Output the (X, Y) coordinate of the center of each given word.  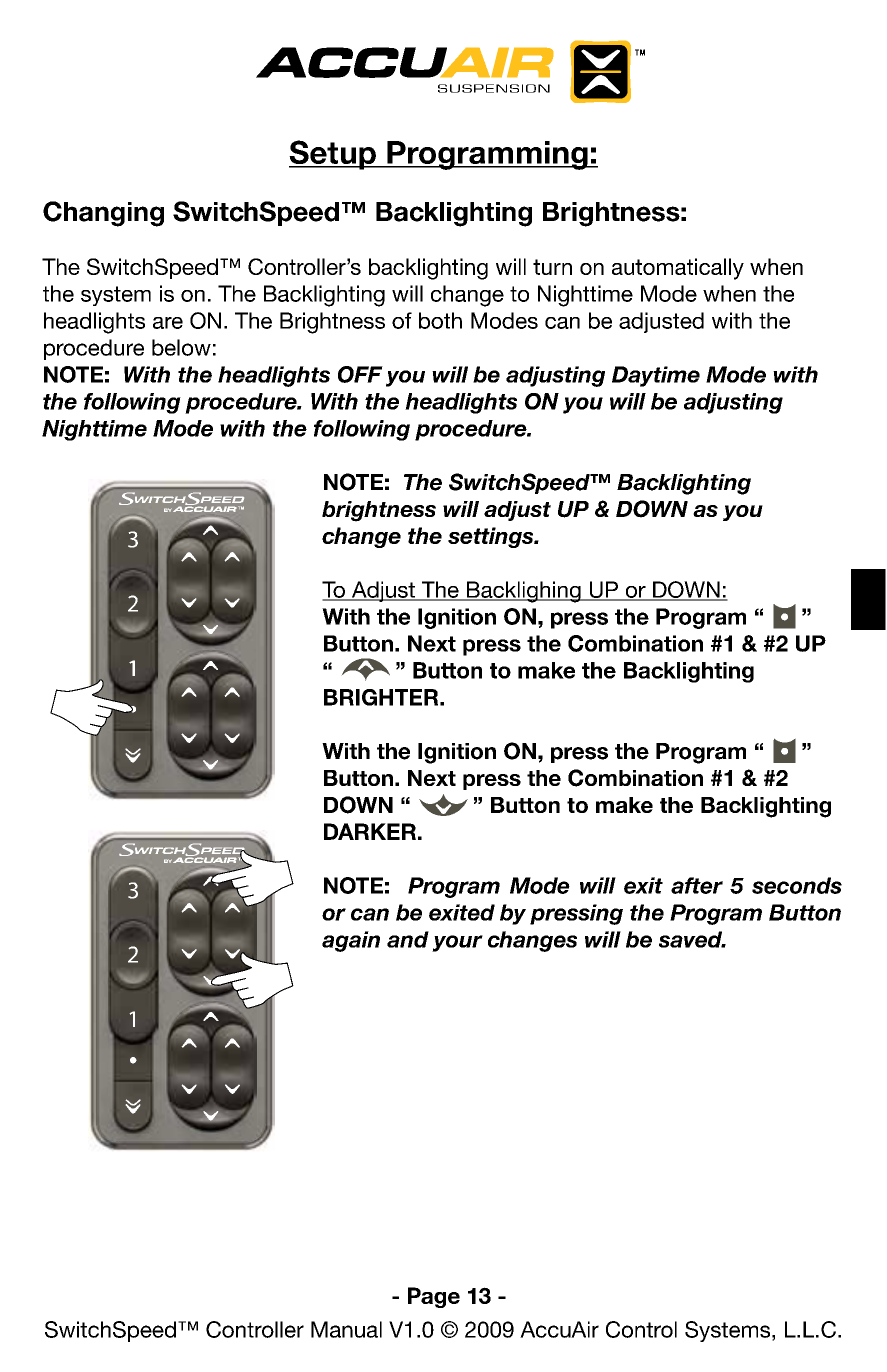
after (697, 885)
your (457, 943)
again (351, 941)
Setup (333, 155)
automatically (678, 269)
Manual (346, 1329)
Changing (103, 214)
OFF (360, 374)
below (181, 347)
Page (434, 1297)
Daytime (656, 376)
